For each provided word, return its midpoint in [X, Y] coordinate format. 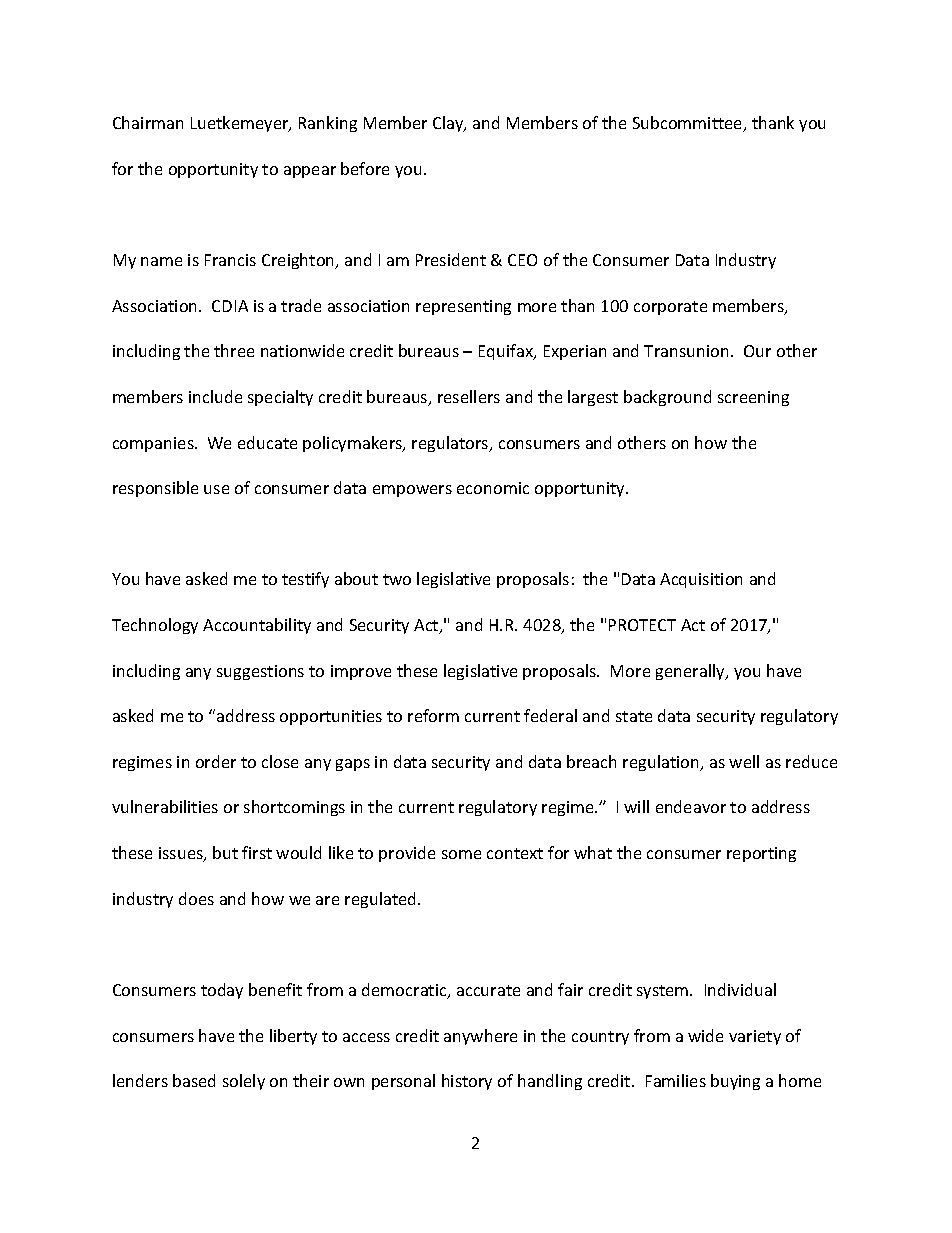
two [397, 579]
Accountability [257, 626]
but [225, 852]
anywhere [480, 1037]
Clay [449, 124]
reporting [761, 854]
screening [753, 398]
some [461, 854]
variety [755, 1037]
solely [244, 1082]
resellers [469, 396]
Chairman [148, 122]
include [215, 396]
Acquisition [701, 580]
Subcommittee [689, 124]
